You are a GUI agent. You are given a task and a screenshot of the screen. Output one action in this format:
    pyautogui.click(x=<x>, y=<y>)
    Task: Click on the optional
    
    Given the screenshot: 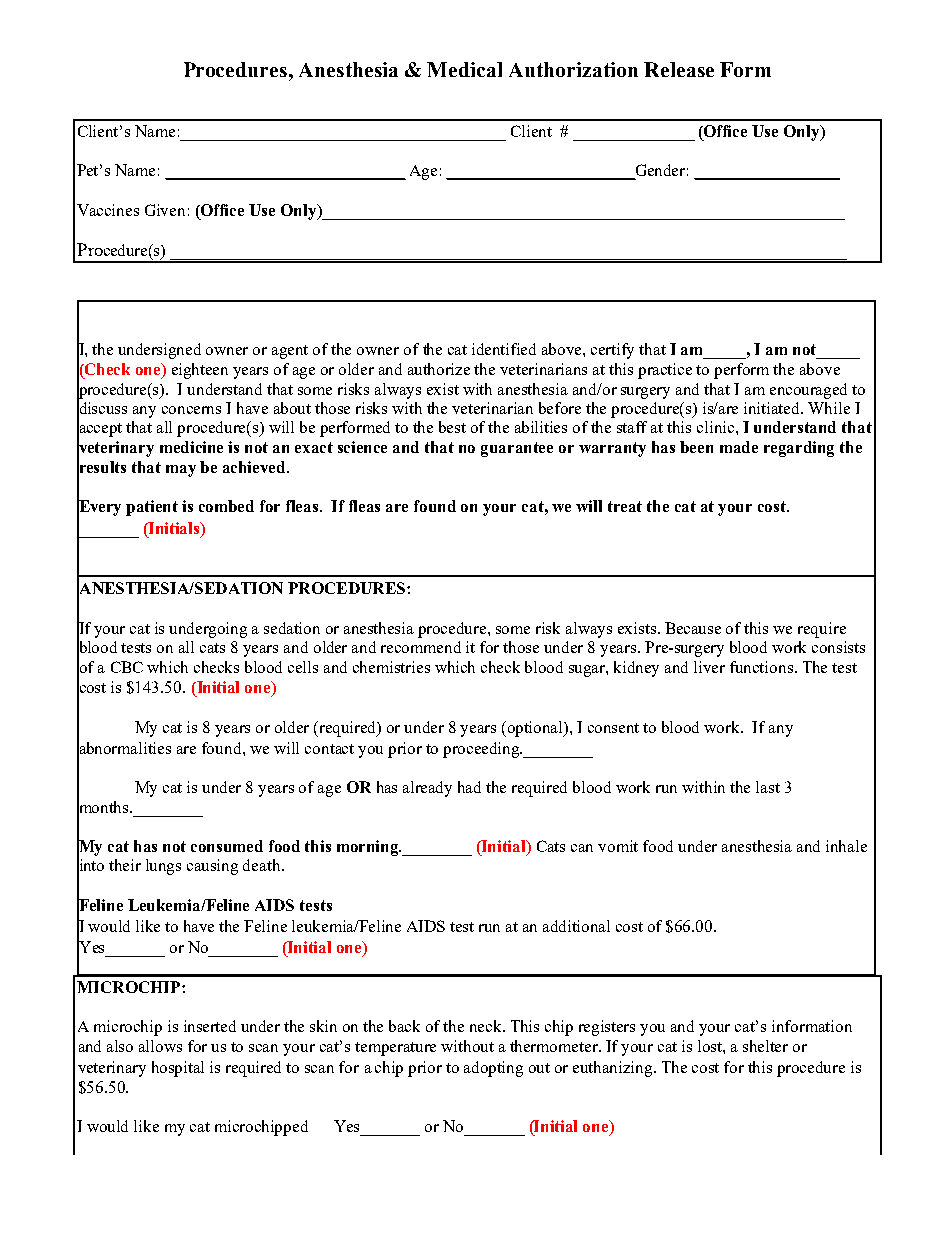 What is the action you would take?
    pyautogui.click(x=537, y=729)
